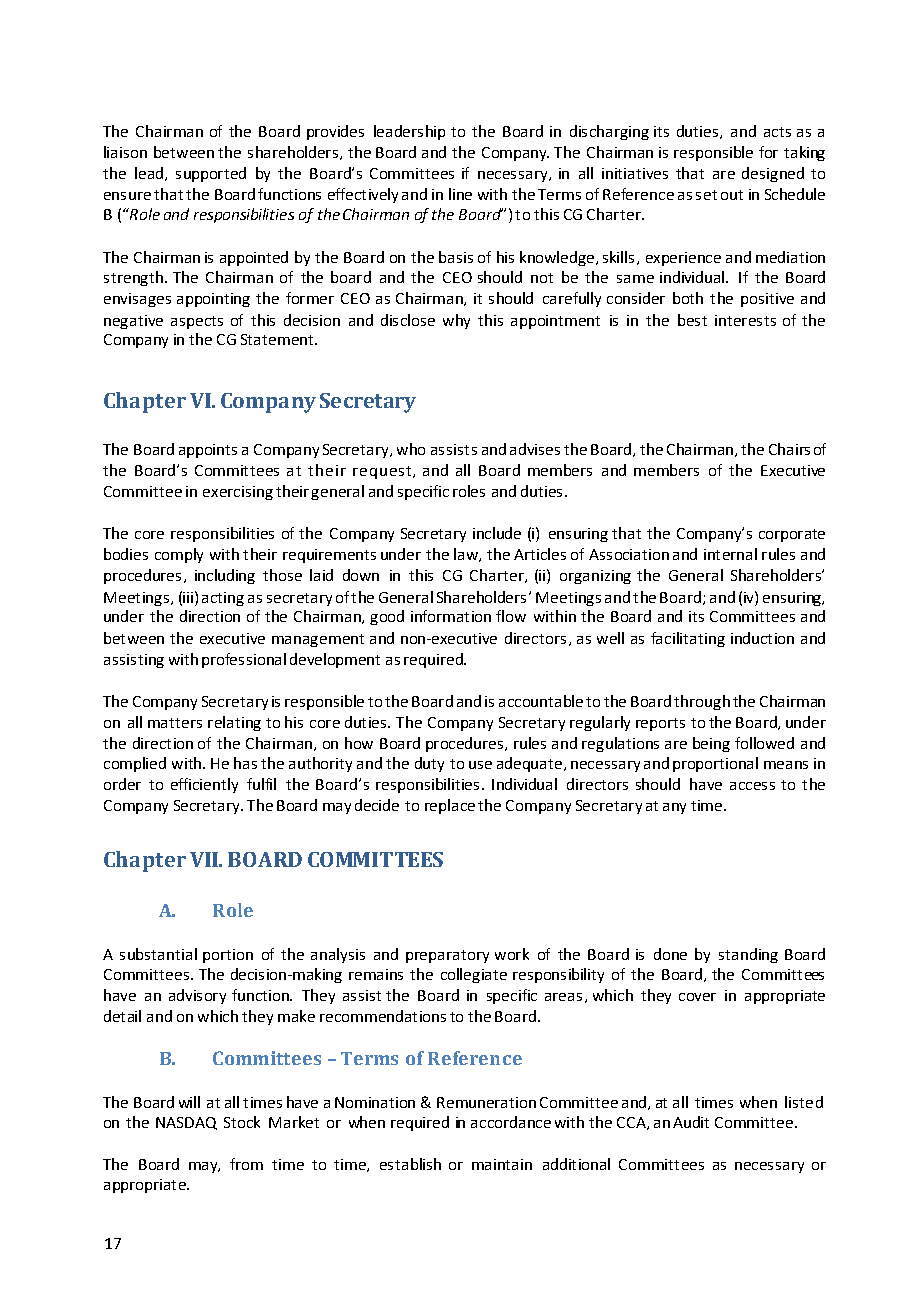 The height and width of the document is (1307, 924). What do you see at coordinates (244, 660) in the document?
I see `professional` at bounding box center [244, 660].
